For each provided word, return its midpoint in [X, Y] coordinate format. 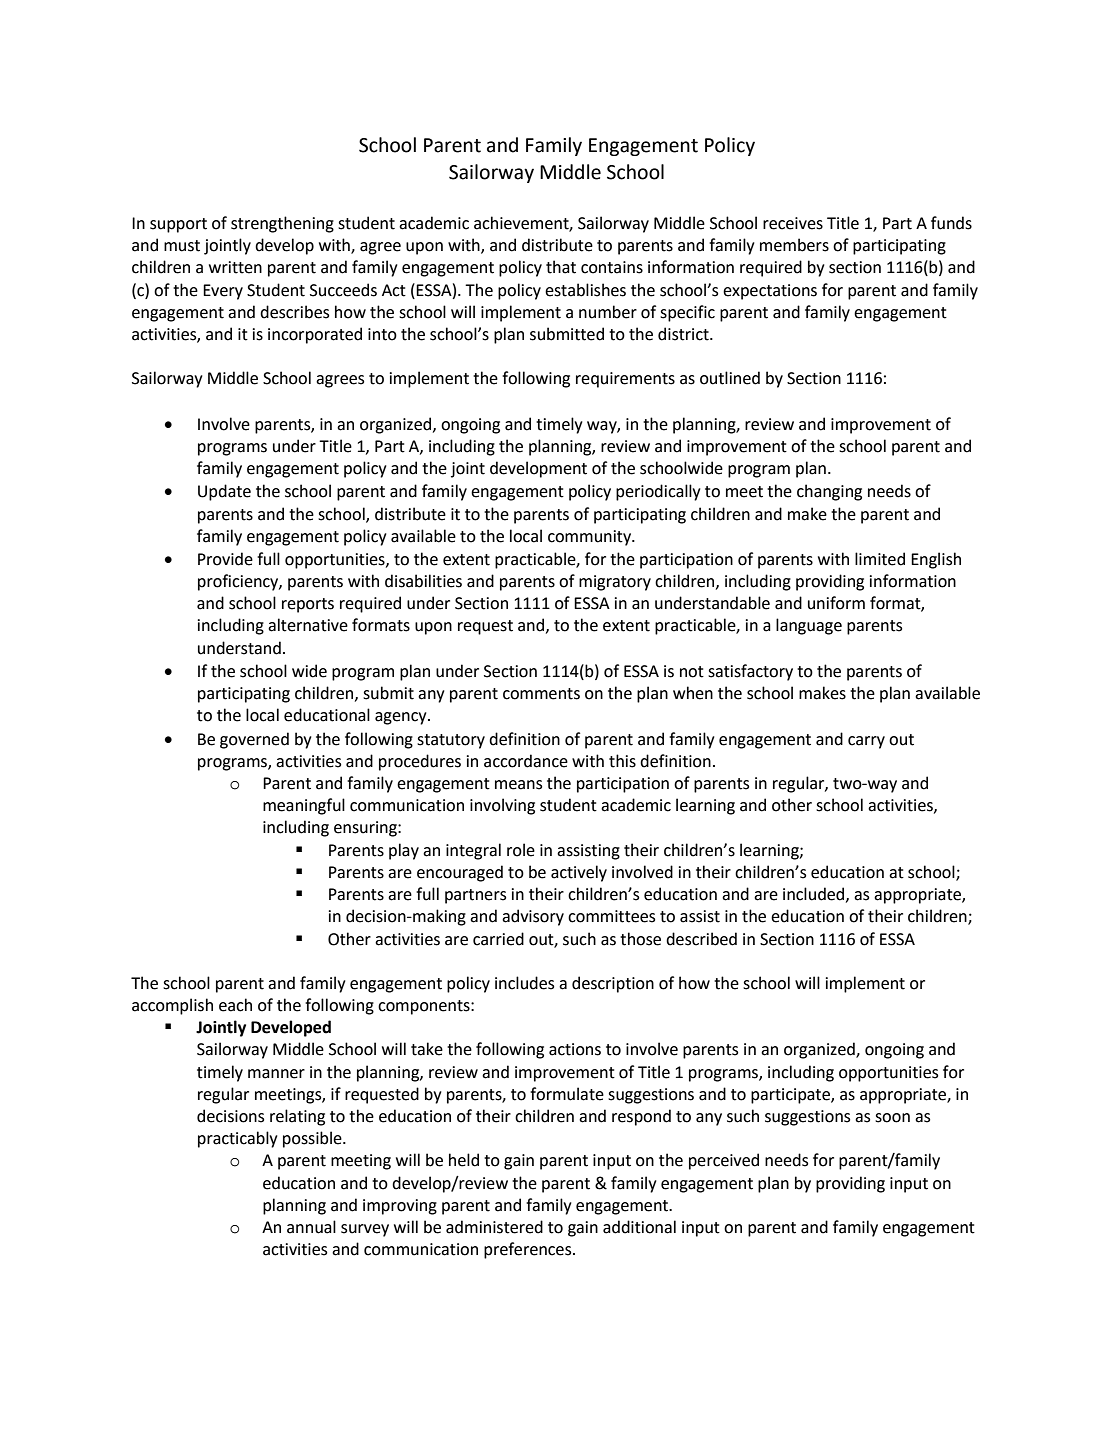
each [235, 1005]
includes [524, 983]
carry [866, 742]
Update [224, 492]
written [235, 267]
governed [254, 740]
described [701, 939]
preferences [529, 1250]
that [561, 267]
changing [829, 492]
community [591, 538]
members [794, 245]
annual [311, 1227]
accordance [526, 761]
